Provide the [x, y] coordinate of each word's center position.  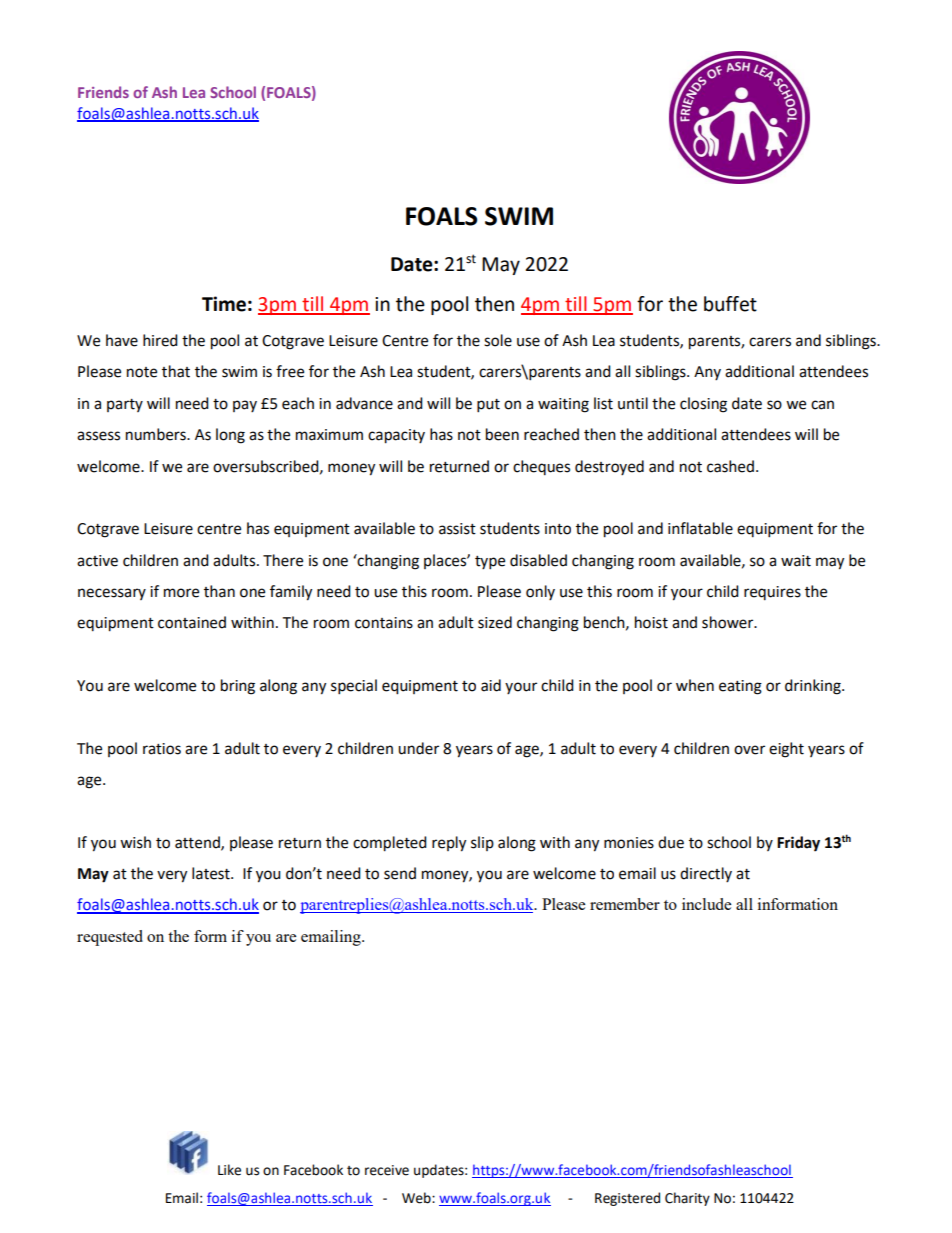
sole [498, 340]
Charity [687, 1199]
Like [229, 1170]
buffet [730, 304]
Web [417, 1198]
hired [160, 340]
